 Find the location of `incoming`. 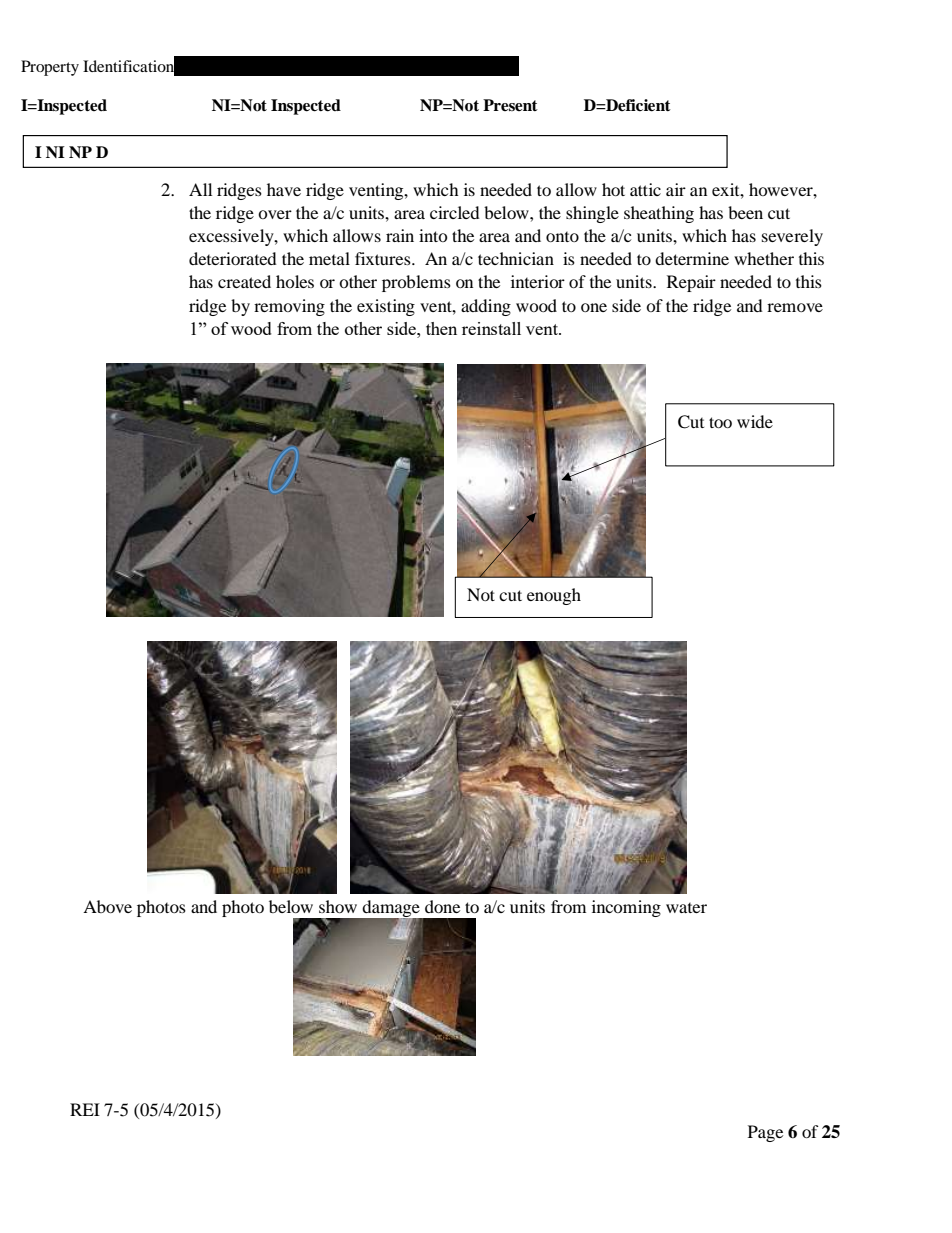

incoming is located at coordinates (626, 908).
